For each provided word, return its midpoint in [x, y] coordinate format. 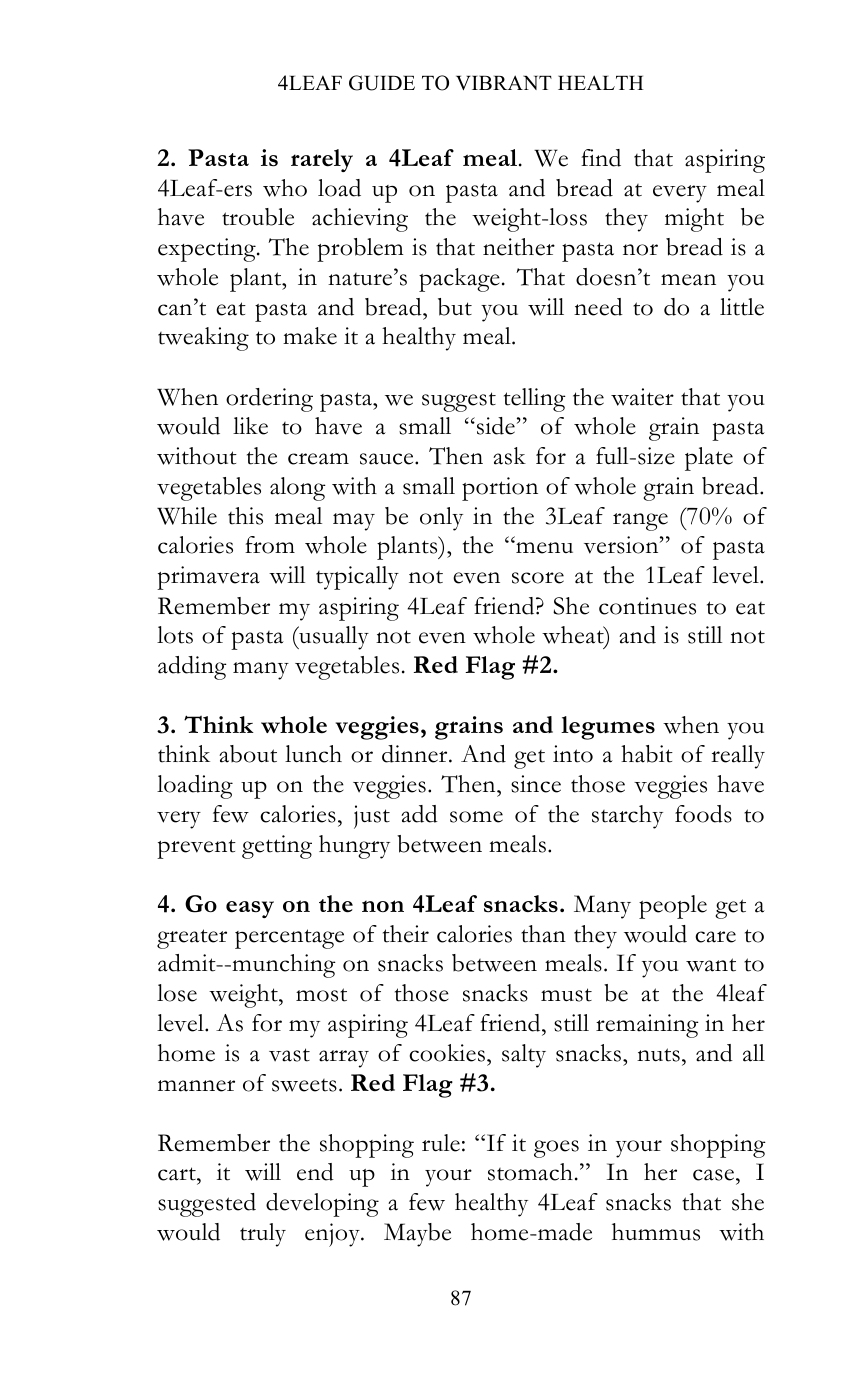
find [601, 158]
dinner [416, 754]
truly [263, 1235]
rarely [322, 160]
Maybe [417, 1235]
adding [192, 668]
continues [647, 606]
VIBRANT [504, 82]
